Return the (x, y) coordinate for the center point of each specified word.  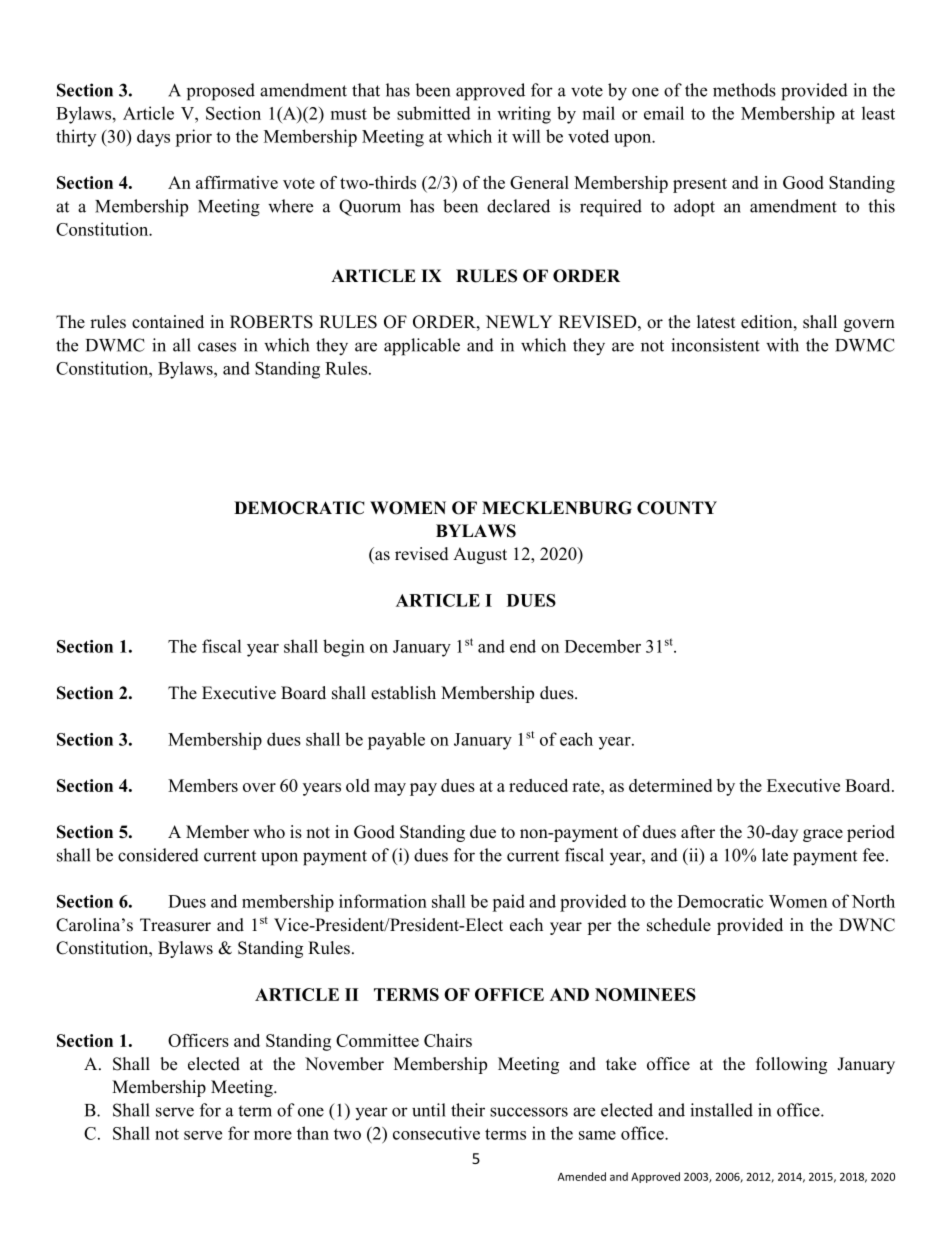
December (603, 646)
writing (524, 115)
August (480, 555)
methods (744, 90)
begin (344, 648)
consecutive (436, 1133)
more (273, 1135)
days (153, 138)
